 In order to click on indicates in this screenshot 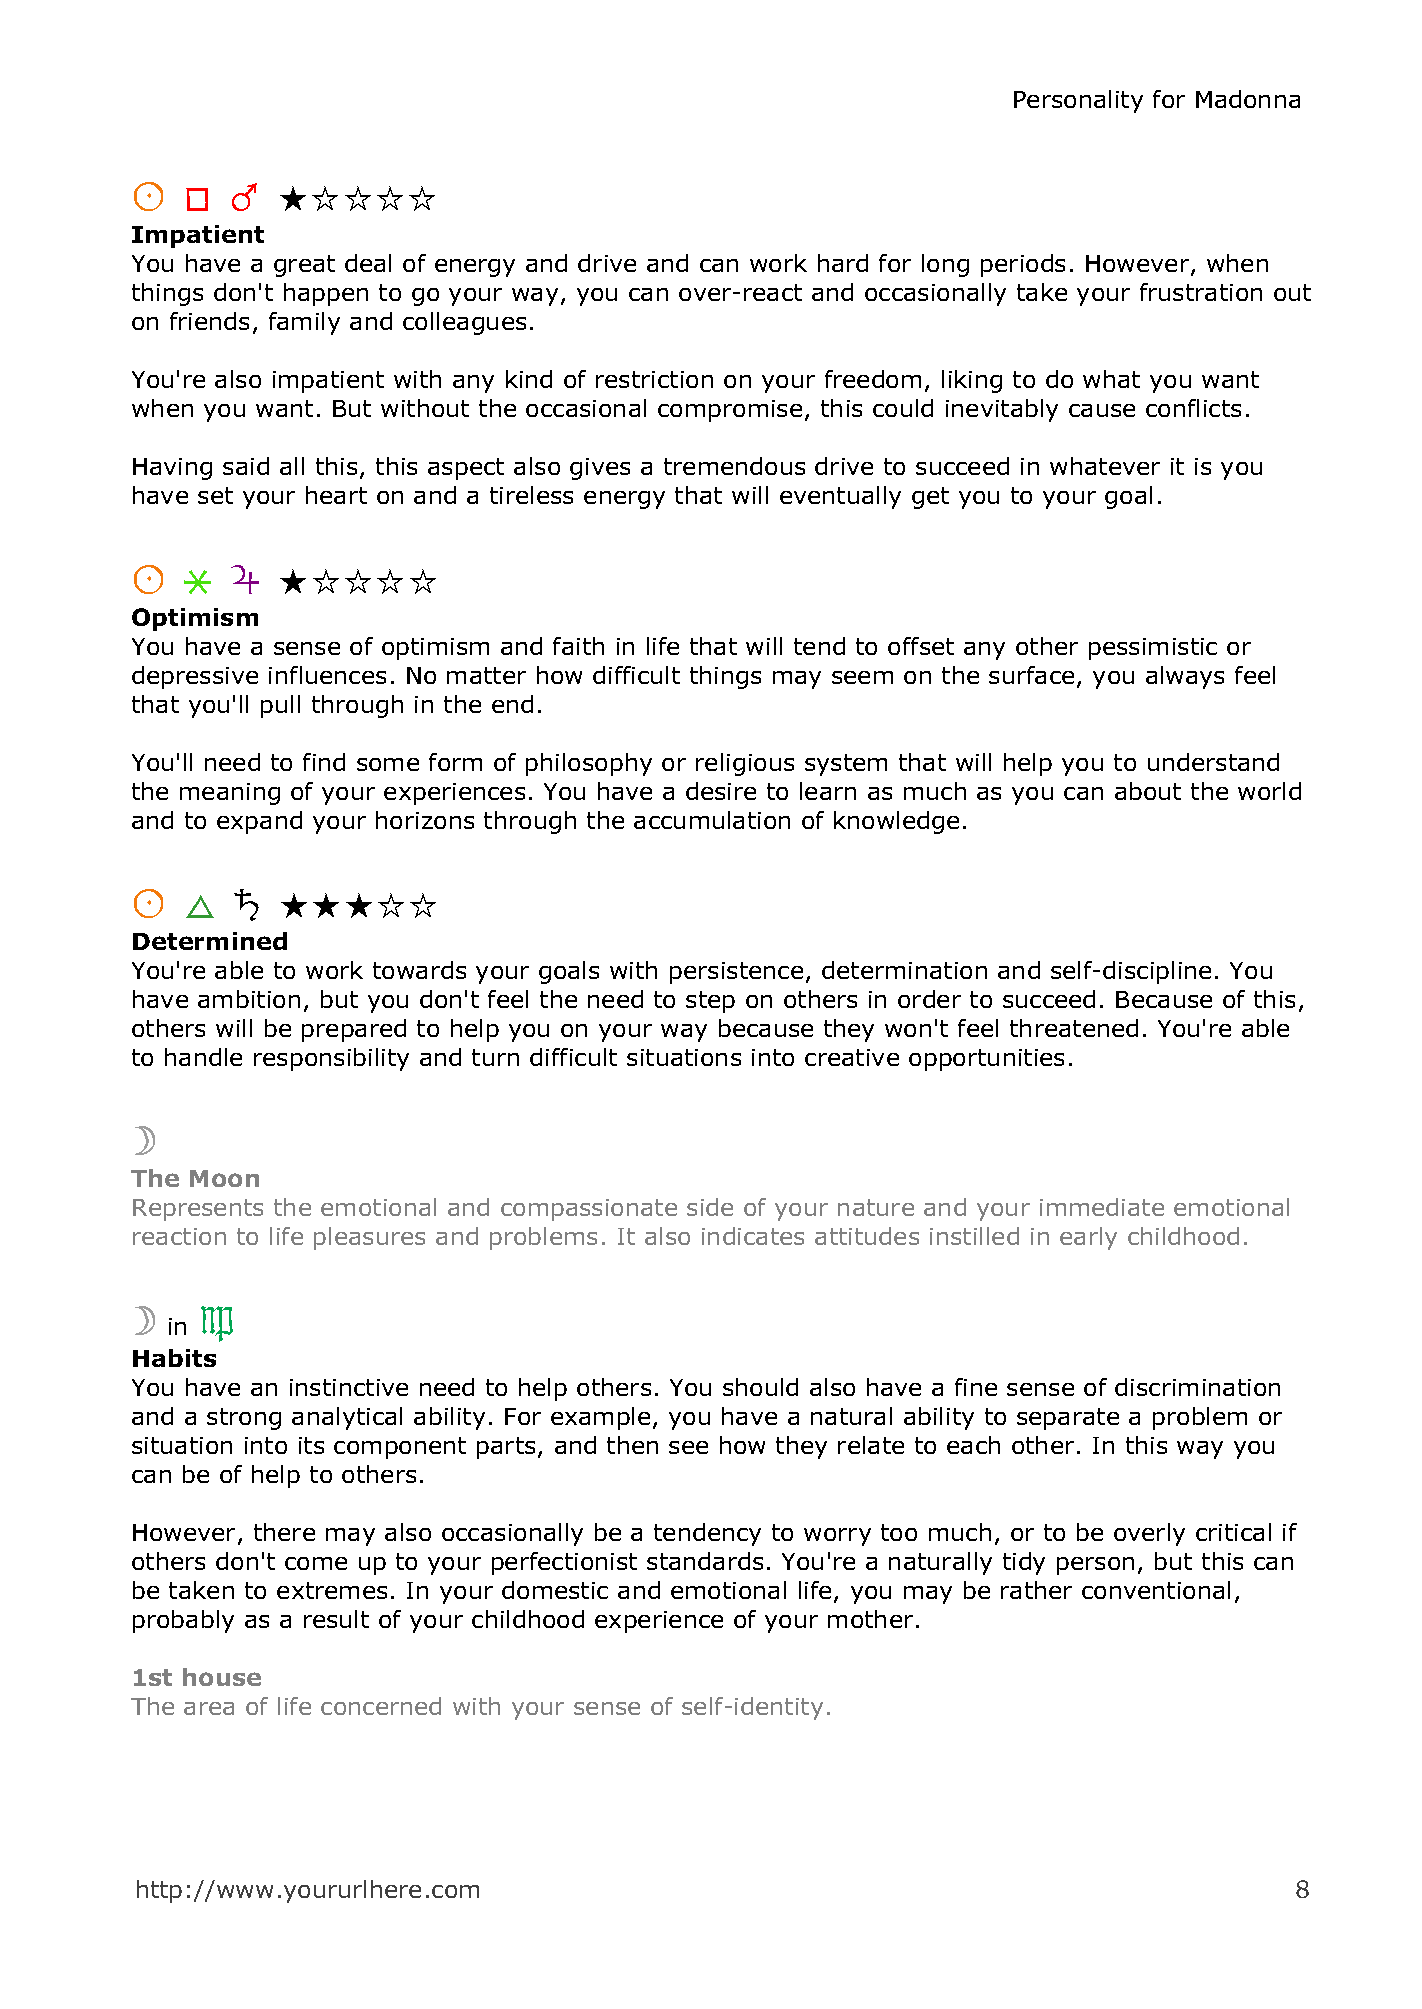, I will do `click(753, 1236)`.
